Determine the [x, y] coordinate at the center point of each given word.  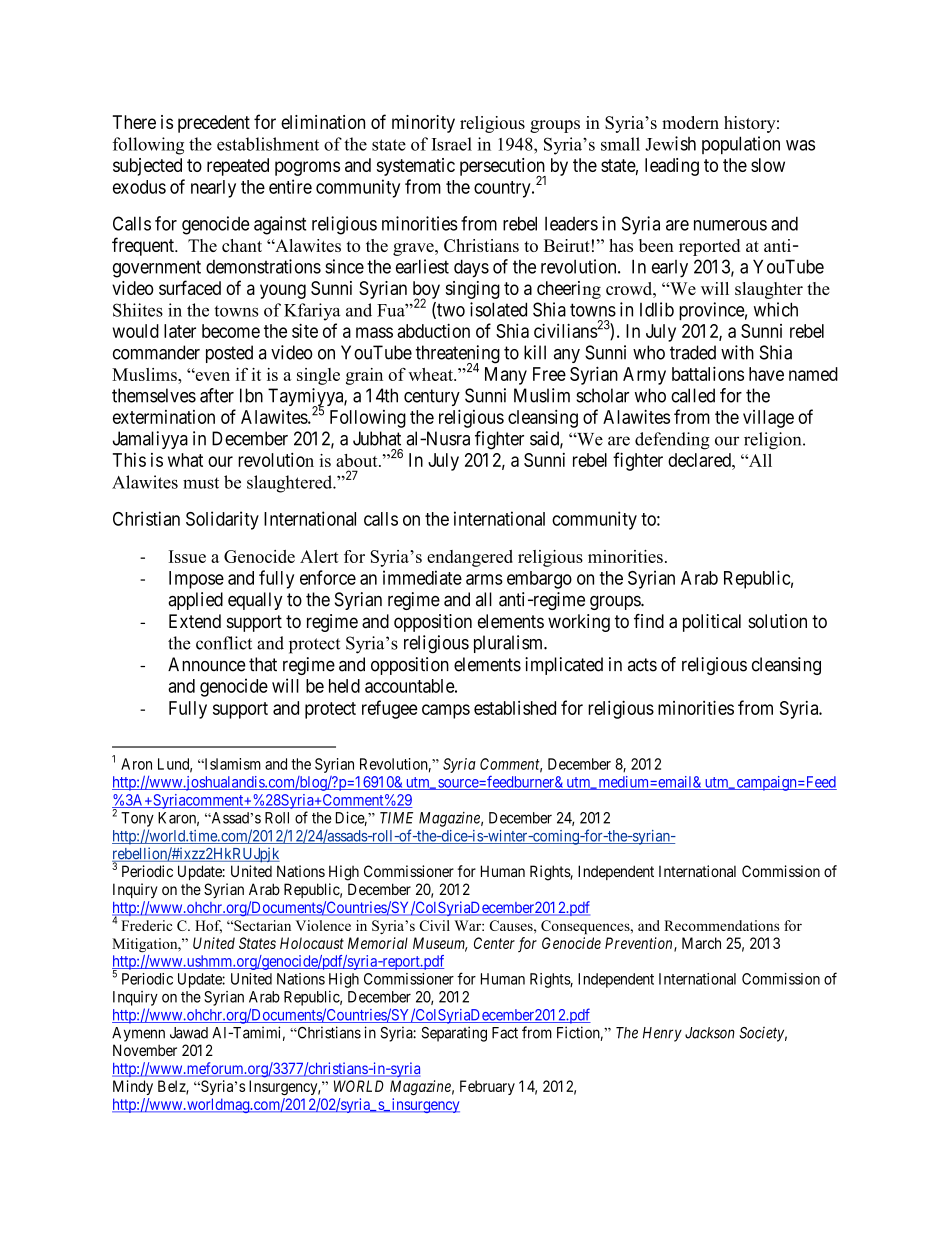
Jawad [189, 1033]
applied [195, 601]
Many [506, 376]
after [217, 395]
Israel [452, 144]
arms [484, 579]
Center [494, 943]
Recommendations [721, 925]
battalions [708, 373]
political [712, 623]
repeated [238, 167]
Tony [137, 819]
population [741, 145]
